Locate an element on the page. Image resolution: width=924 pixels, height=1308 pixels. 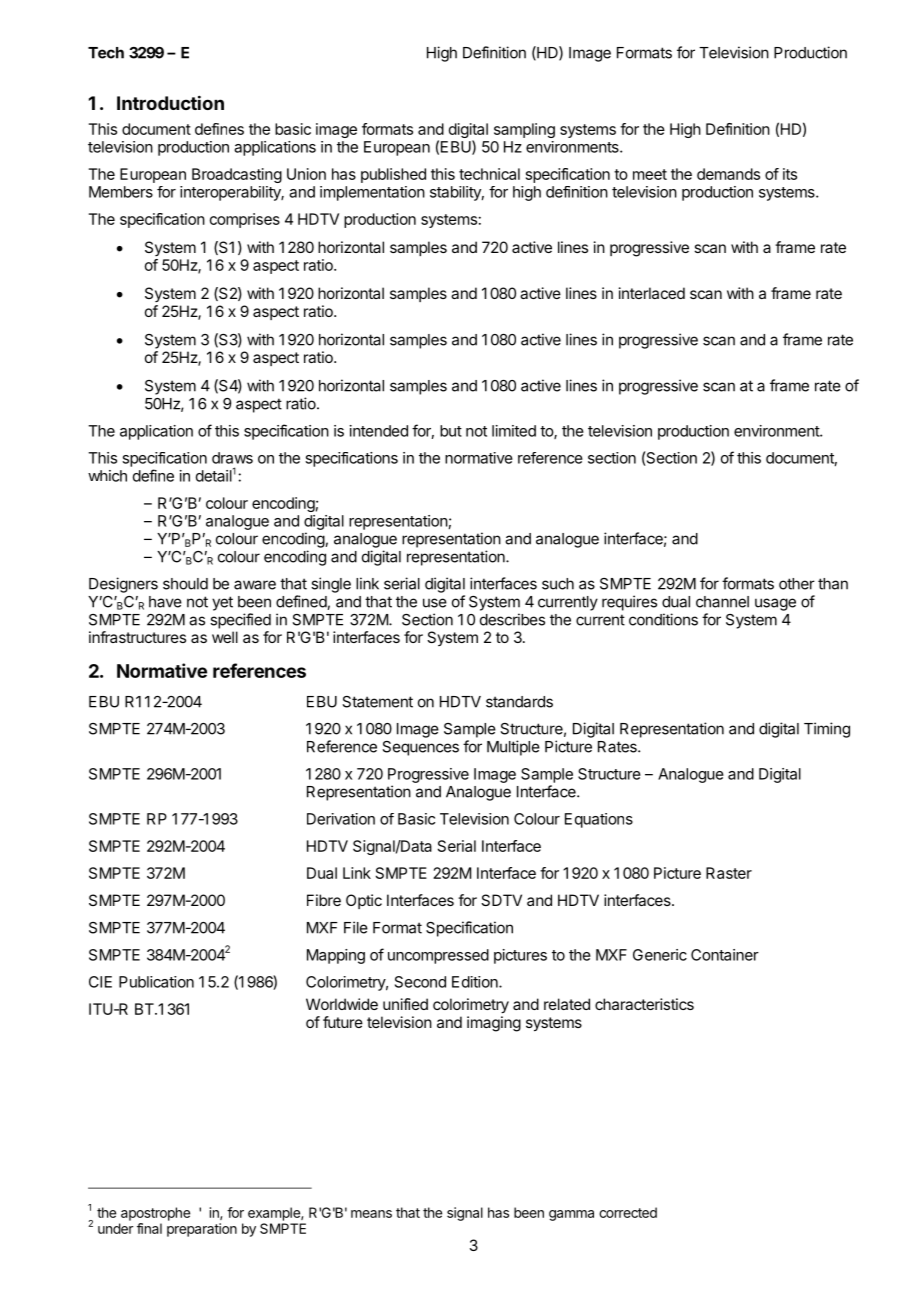
standards is located at coordinates (519, 702).
